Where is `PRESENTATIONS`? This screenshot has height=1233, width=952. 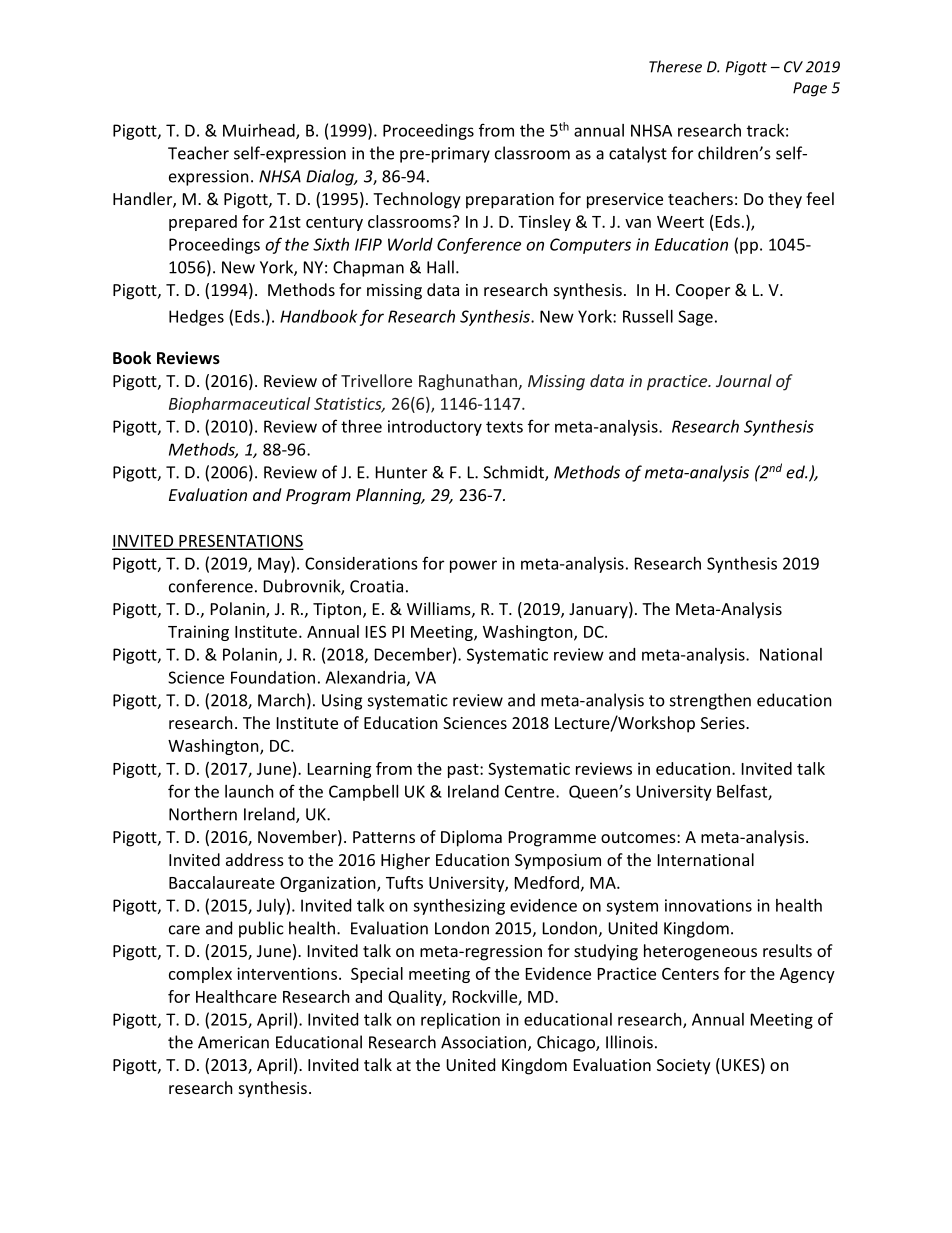
PRESENTATIONS is located at coordinates (240, 541).
